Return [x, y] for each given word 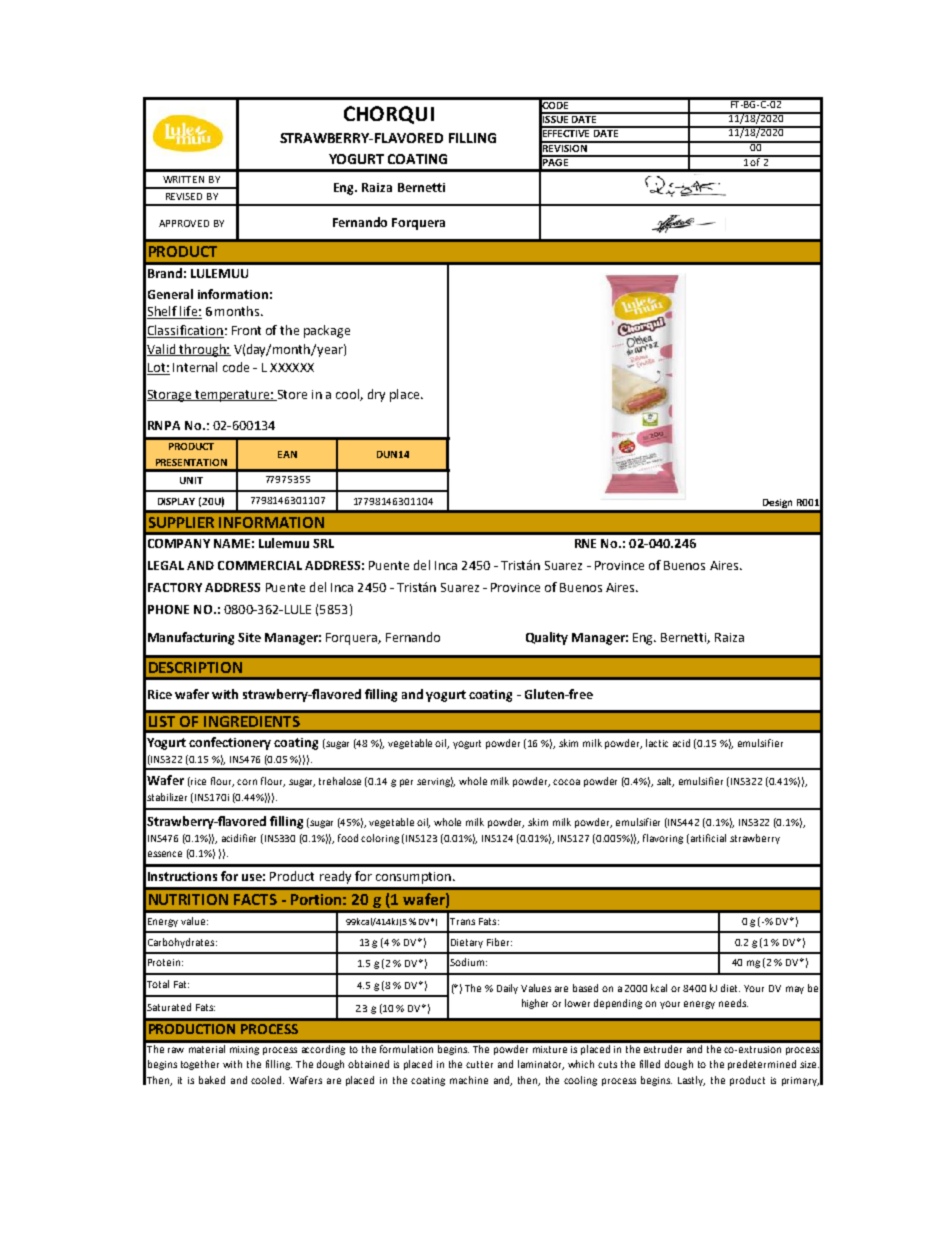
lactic [657, 743]
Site [249, 637]
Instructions [182, 876]
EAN [287, 454]
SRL [323, 543]
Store [291, 395]
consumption [413, 878]
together [200, 1065]
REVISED [184, 196]
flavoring [663, 839]
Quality [547, 638]
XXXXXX [292, 367]
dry [376, 395]
